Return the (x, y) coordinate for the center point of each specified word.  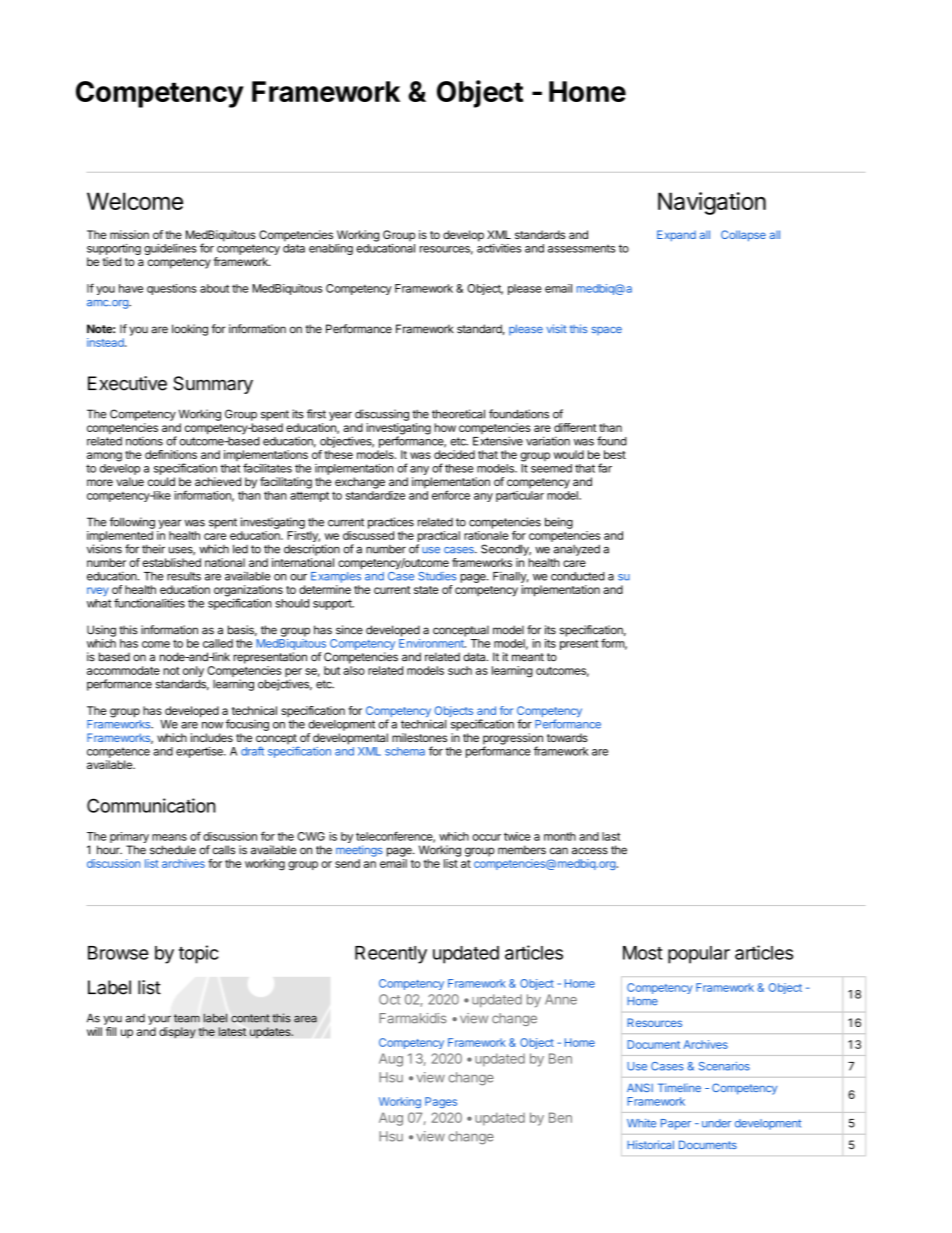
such (460, 670)
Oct (389, 999)
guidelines (170, 249)
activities (499, 248)
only (193, 673)
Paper (676, 1124)
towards (567, 737)
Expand (676, 236)
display (177, 1033)
